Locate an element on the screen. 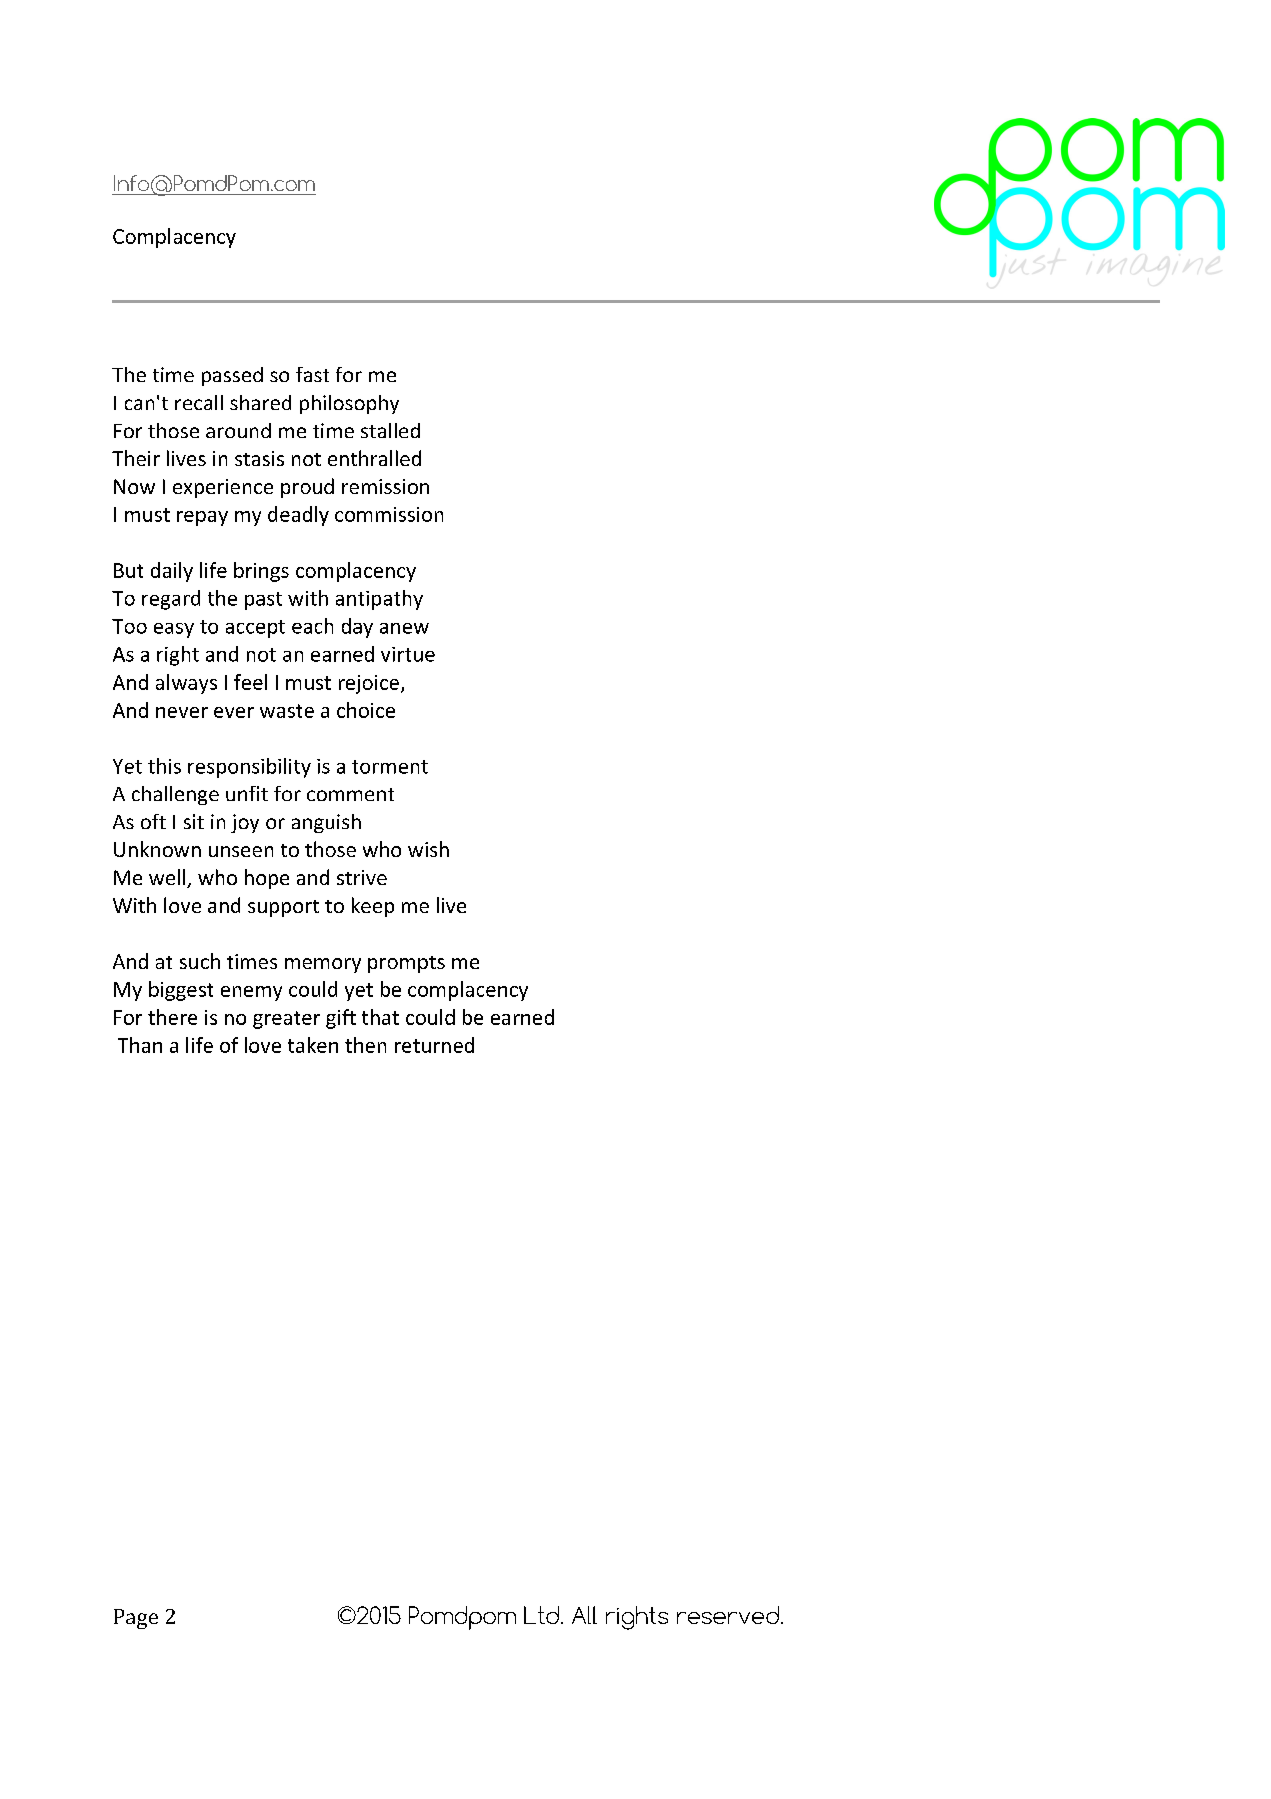 The image size is (1271, 1799). Than is located at coordinates (140, 1045).
